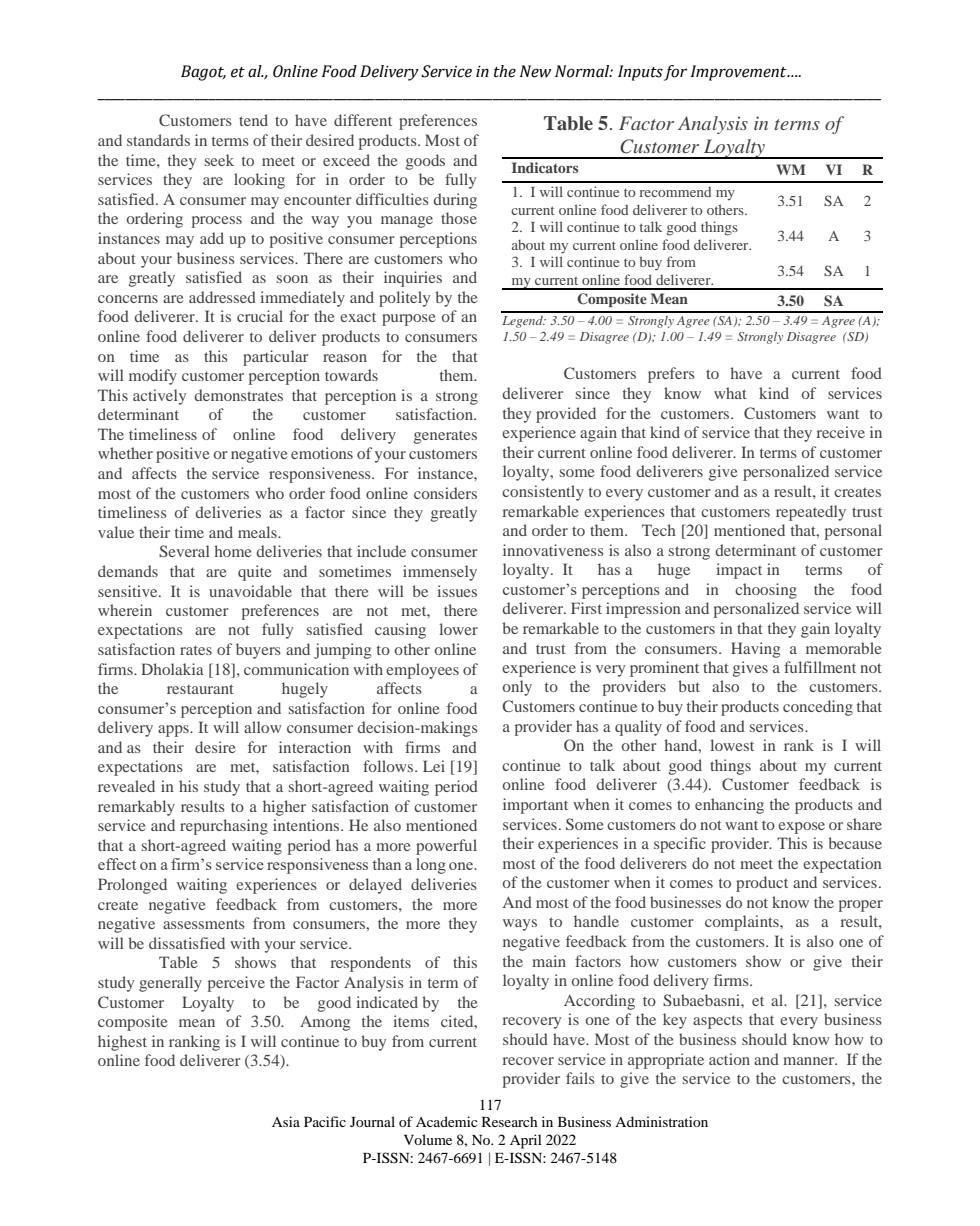 Image resolution: width=980 pixels, height=1226 pixels. What do you see at coordinates (740, 73) in the image?
I see `Improvement` at bounding box center [740, 73].
